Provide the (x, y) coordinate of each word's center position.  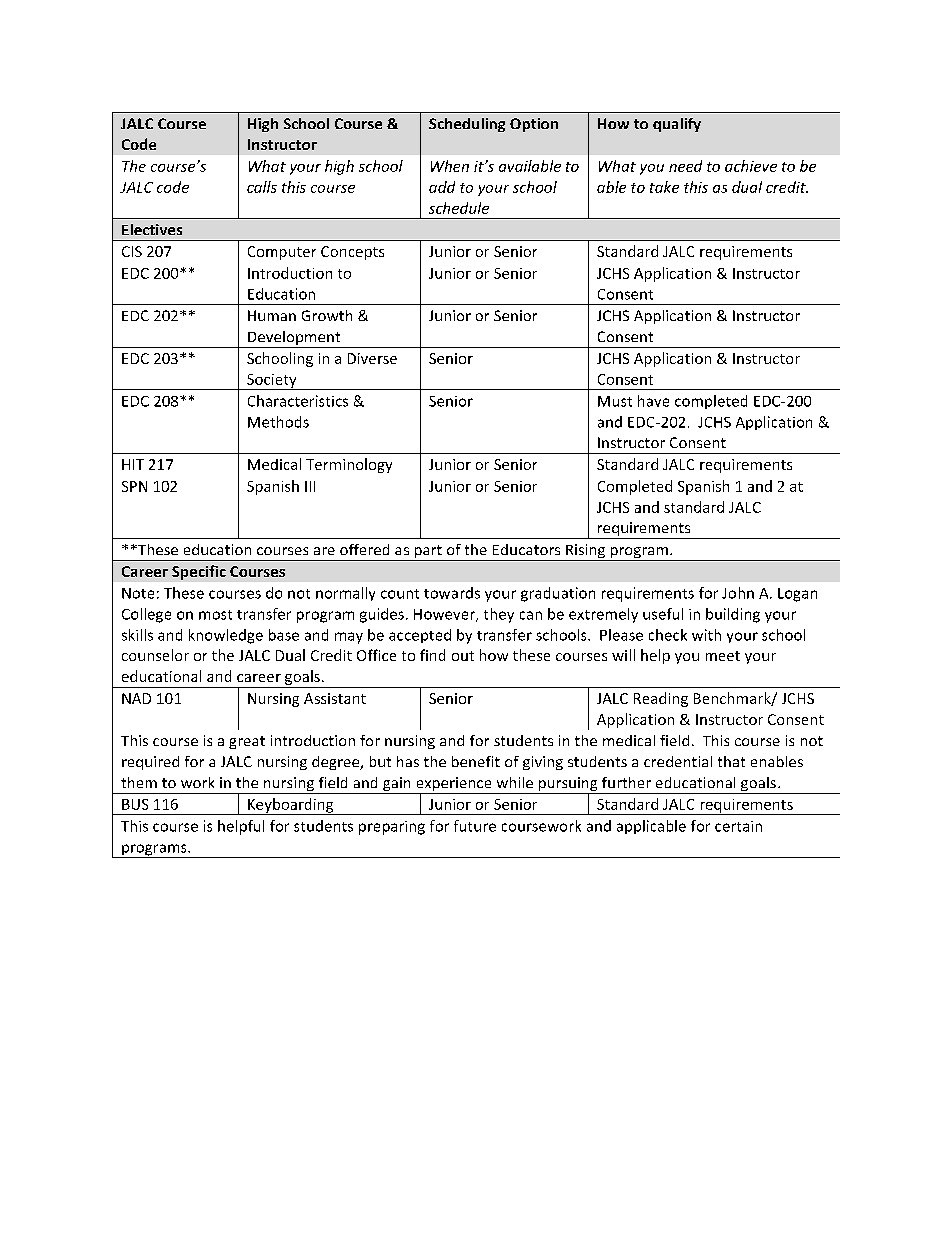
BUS (135, 804)
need (685, 166)
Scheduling (467, 125)
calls (262, 187)
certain (738, 826)
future (475, 826)
